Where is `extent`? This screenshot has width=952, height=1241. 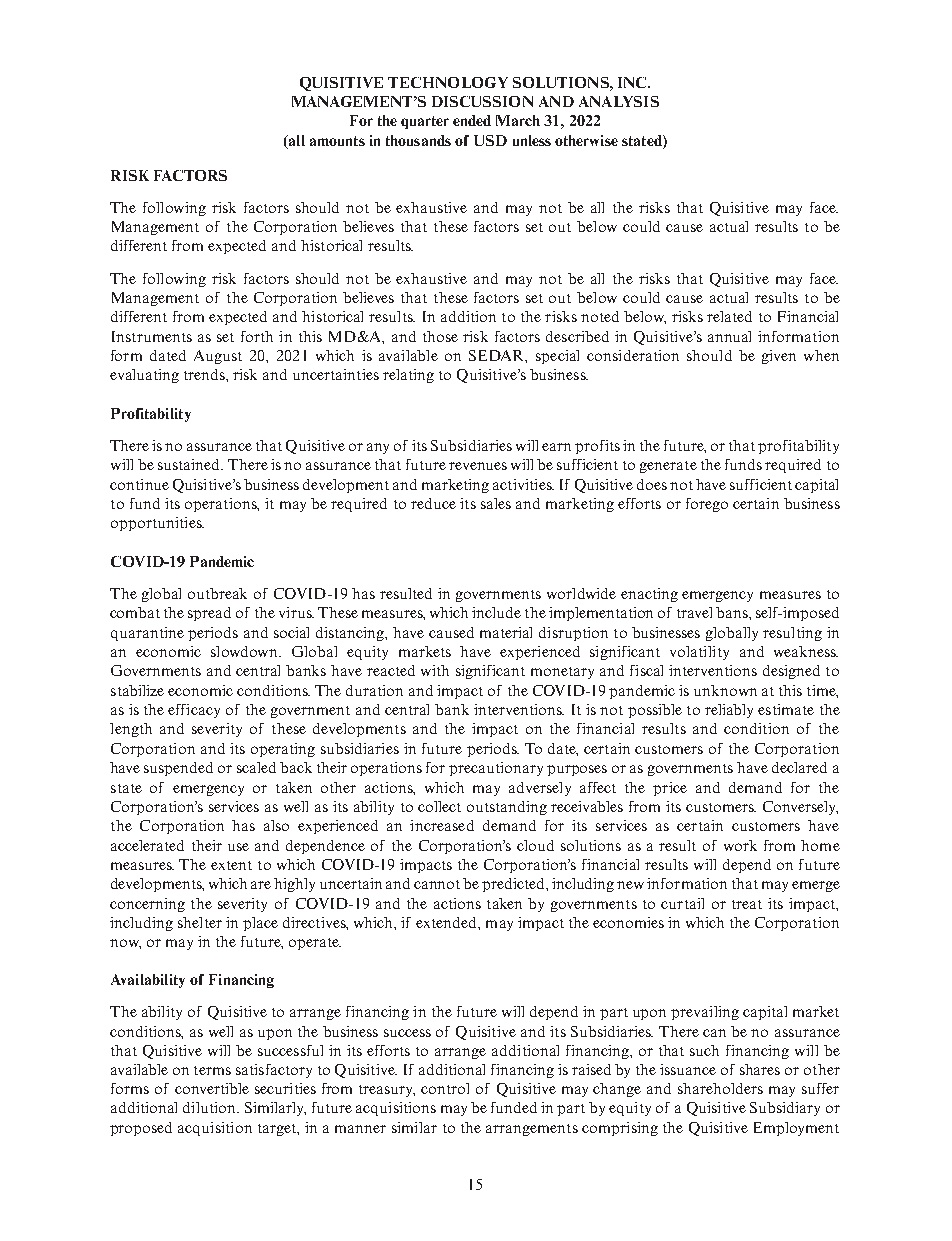 extent is located at coordinates (231, 865).
